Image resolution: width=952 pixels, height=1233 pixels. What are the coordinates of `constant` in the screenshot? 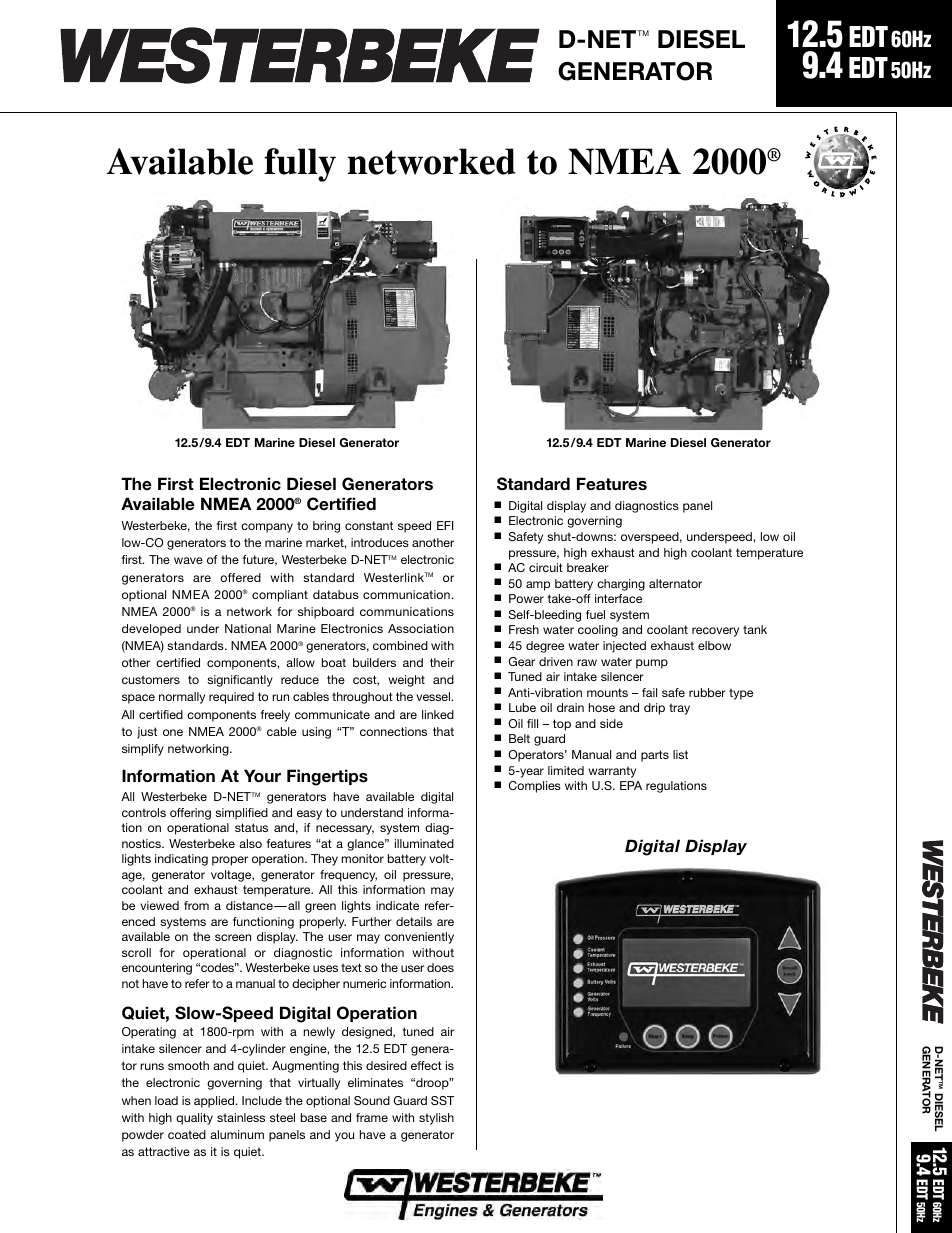 It's located at (369, 525).
